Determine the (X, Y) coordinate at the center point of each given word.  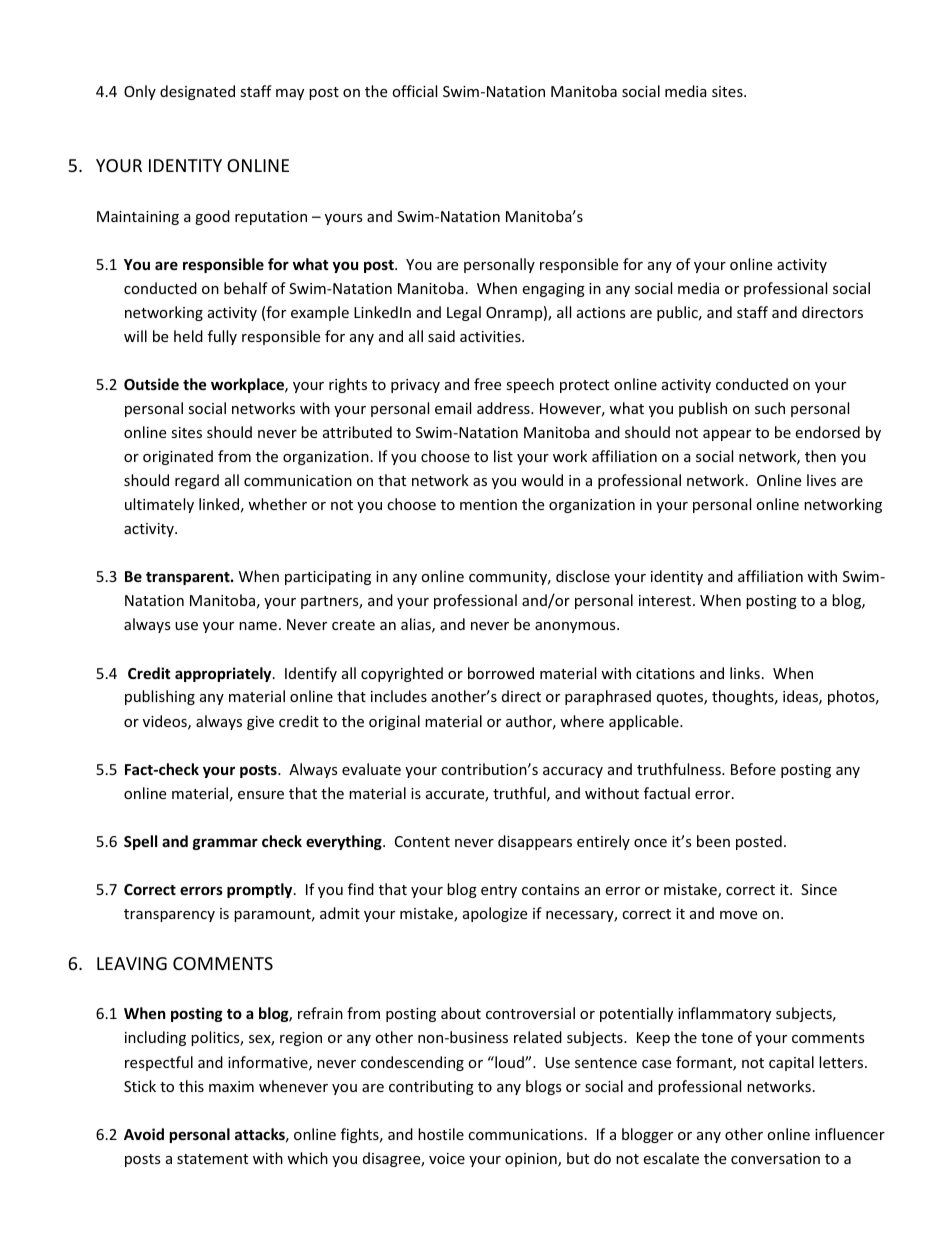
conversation (775, 1158)
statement (212, 1159)
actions (601, 312)
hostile (441, 1134)
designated (197, 92)
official (414, 91)
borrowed (501, 673)
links (745, 673)
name (258, 626)
